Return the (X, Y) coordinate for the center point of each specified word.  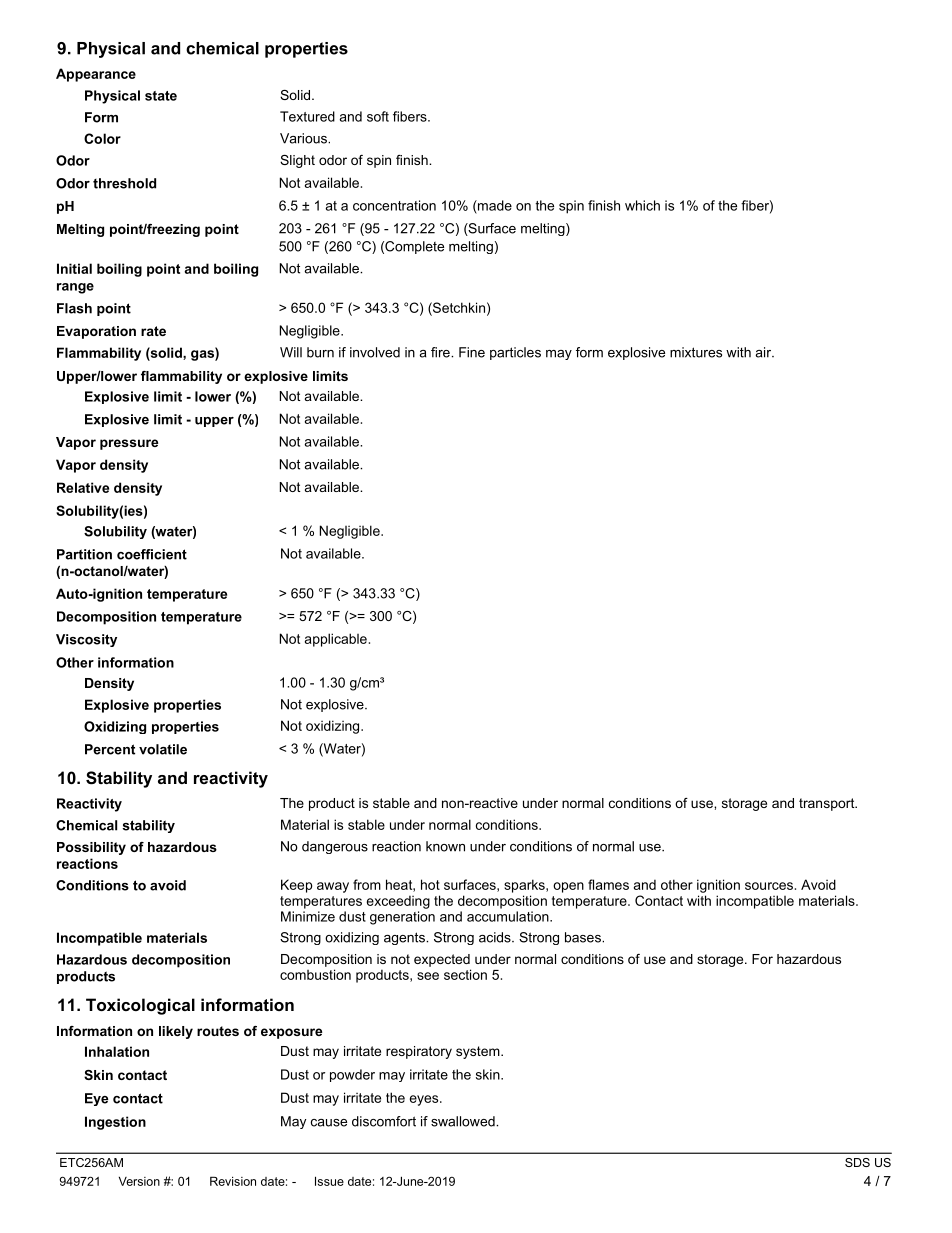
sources (769, 886)
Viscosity (86, 640)
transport (828, 804)
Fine (472, 352)
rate (153, 331)
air (764, 352)
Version (139, 1181)
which (642, 205)
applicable (336, 640)
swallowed (464, 1121)
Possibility (91, 848)
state (161, 96)
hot (430, 884)
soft (378, 116)
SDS (857, 1162)
